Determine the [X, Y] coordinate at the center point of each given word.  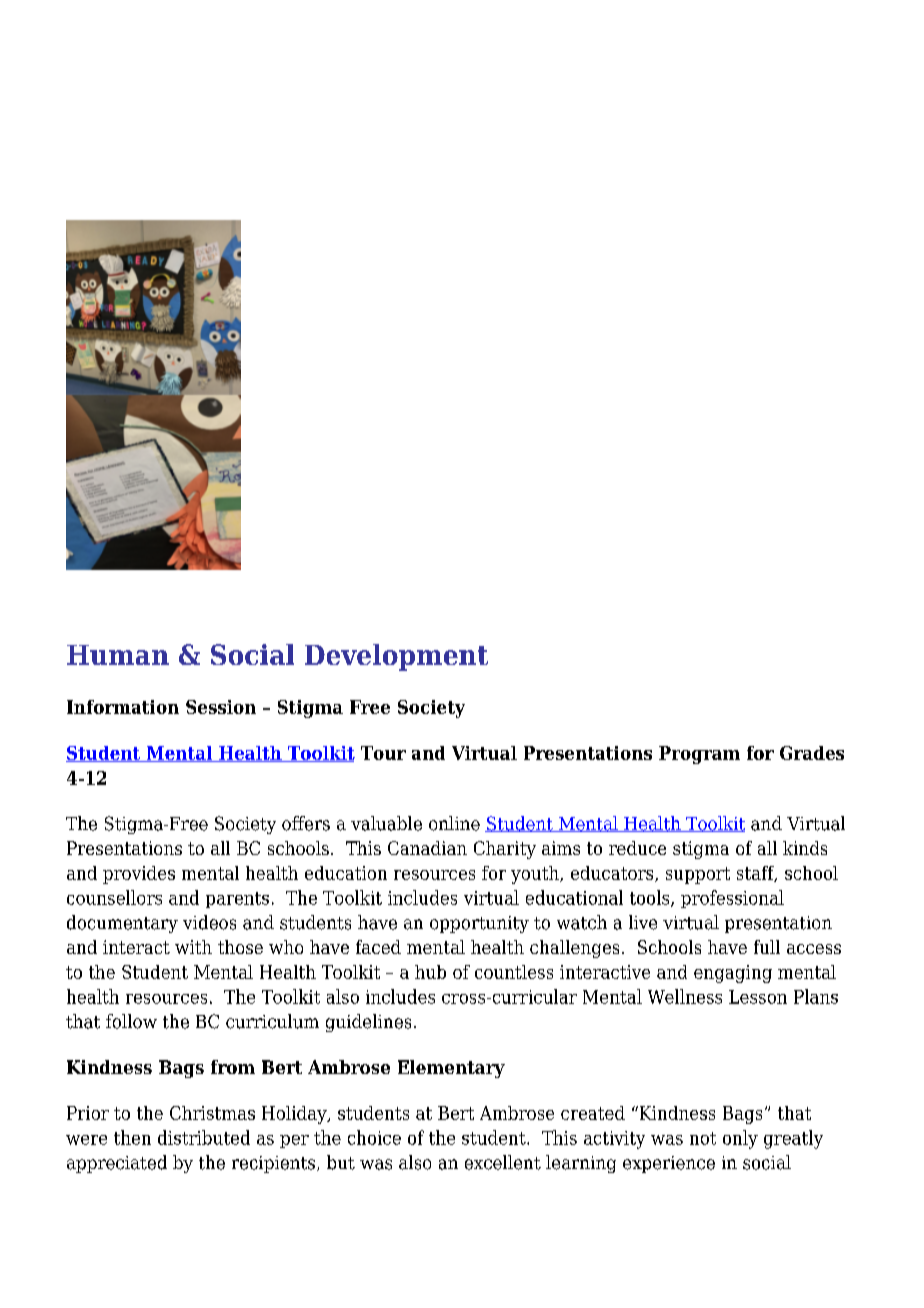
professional [732, 899]
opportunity [479, 924]
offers [306, 823]
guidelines [368, 1023]
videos [209, 922]
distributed [204, 1137]
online [454, 823]
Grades [812, 753]
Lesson [758, 997]
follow [131, 1021]
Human [118, 655]
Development [396, 657]
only [740, 1139]
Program [699, 755]
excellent [503, 1162]
